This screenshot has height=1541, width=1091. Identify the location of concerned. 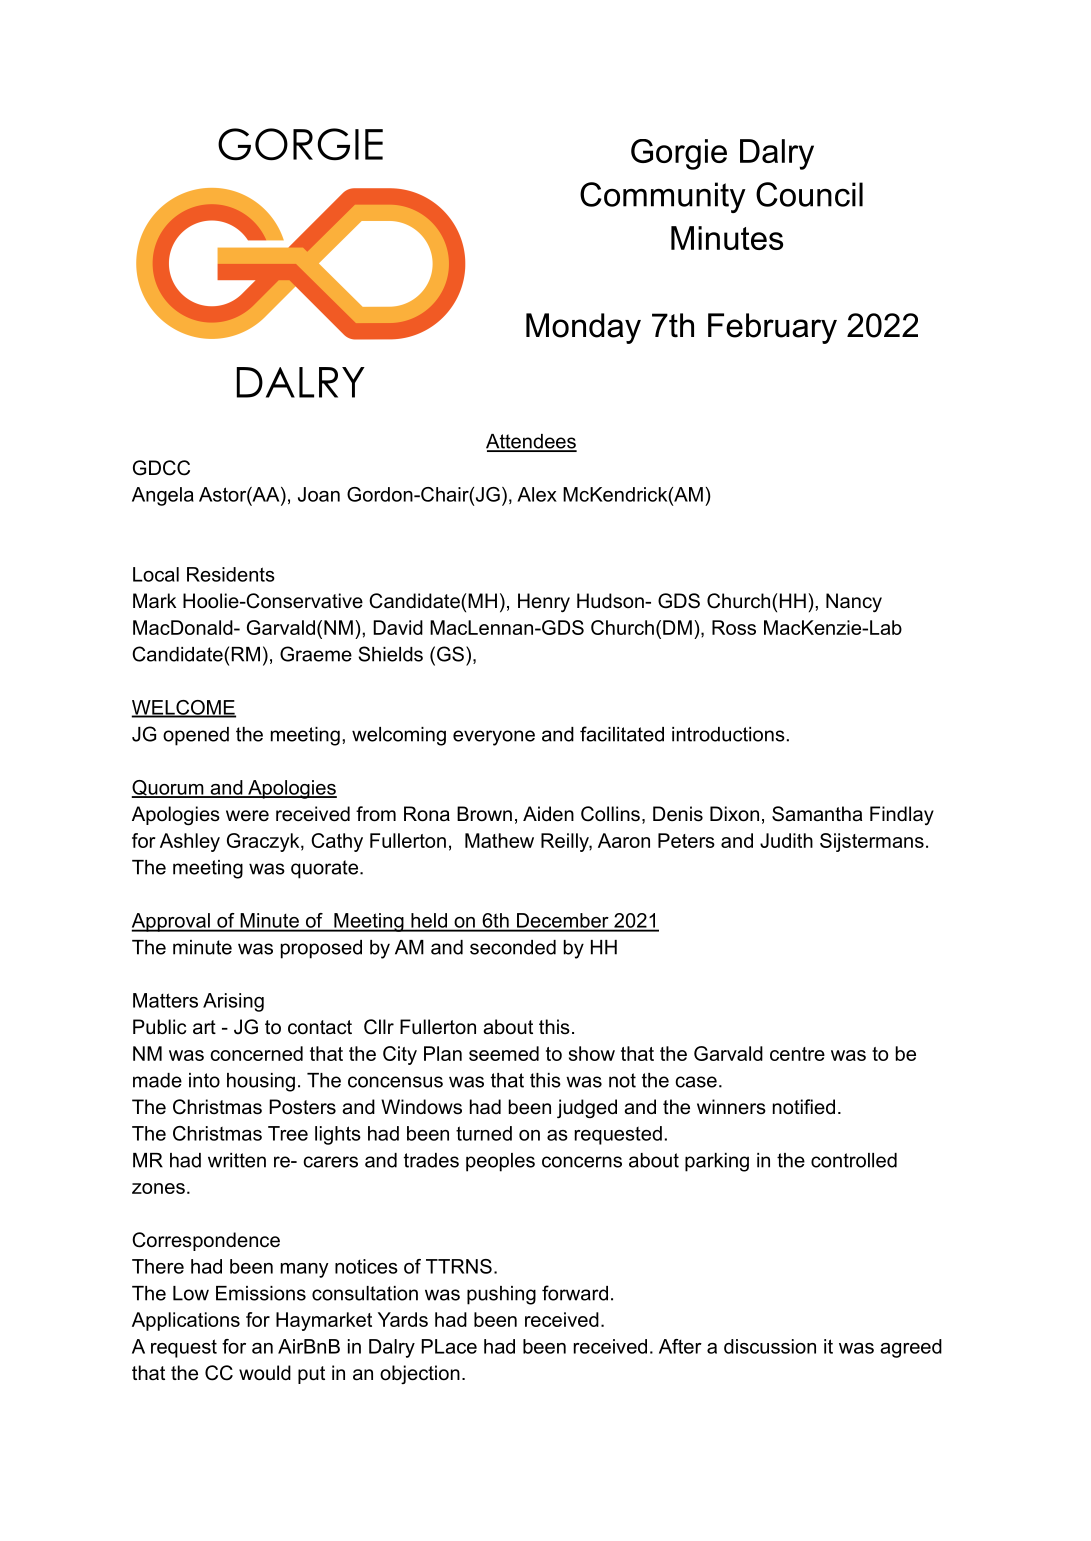
(256, 1053).
